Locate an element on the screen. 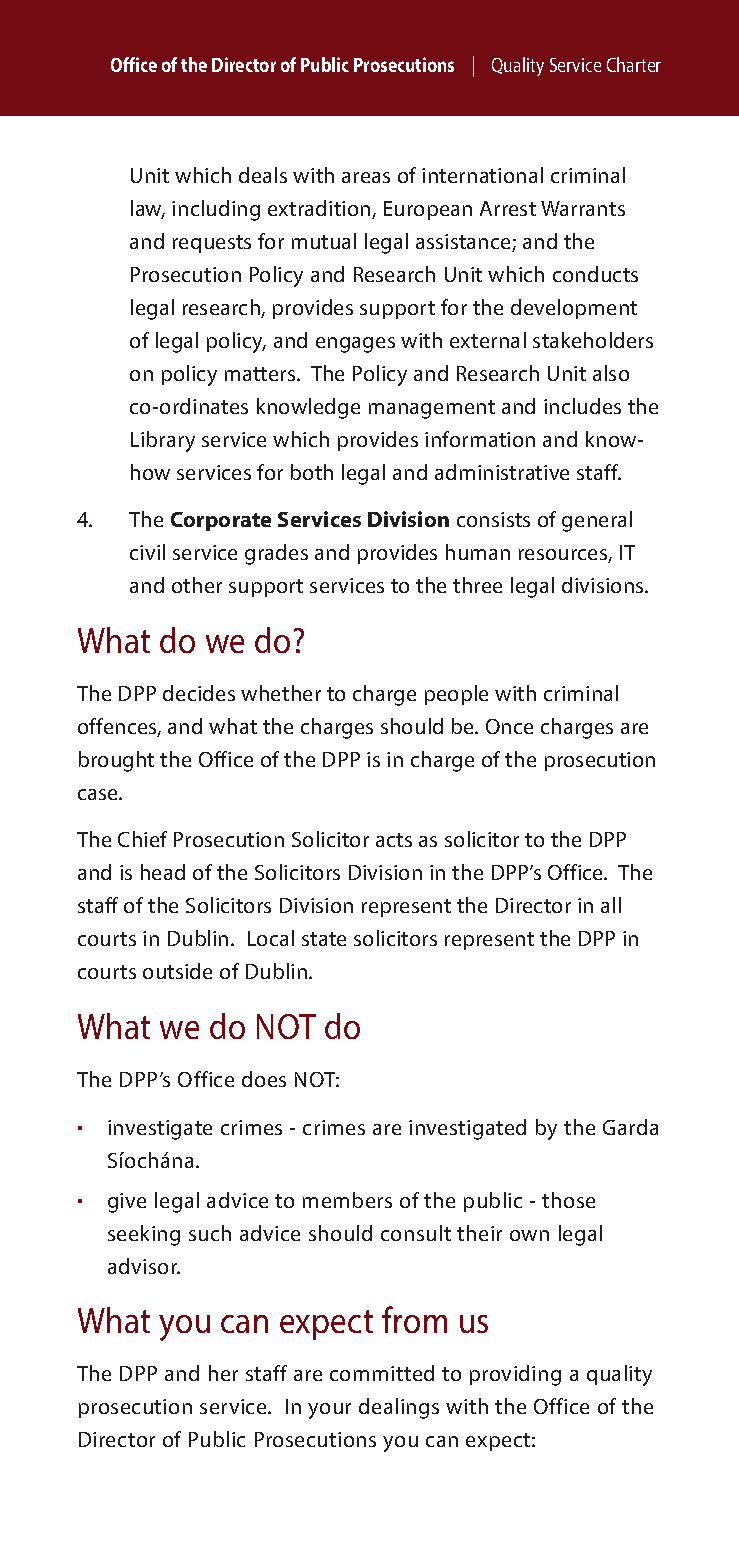 Image resolution: width=739 pixels, height=1568 pixels. advisor is located at coordinates (144, 1266).
